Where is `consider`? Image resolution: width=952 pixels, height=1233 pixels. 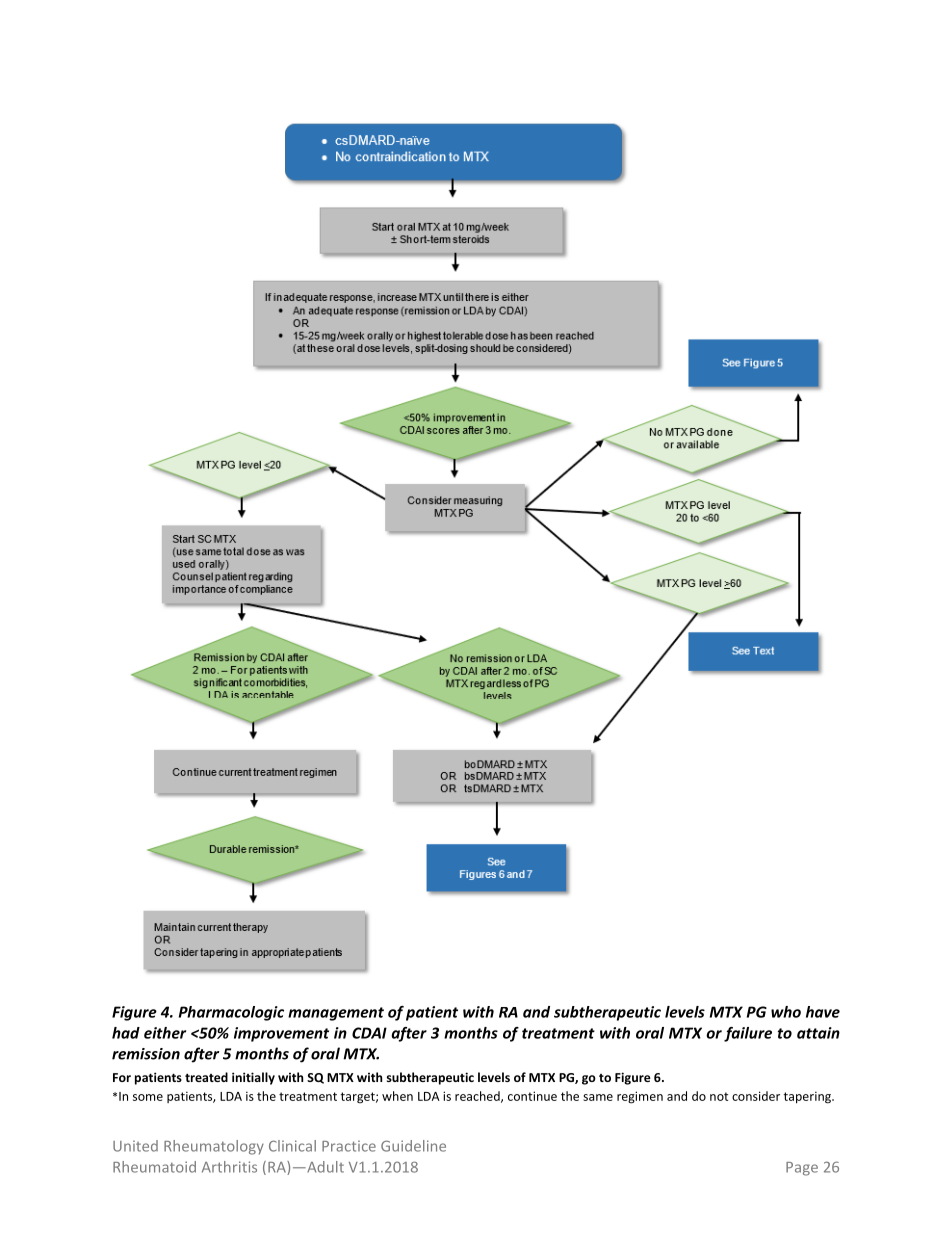
consider is located at coordinates (756, 1096).
